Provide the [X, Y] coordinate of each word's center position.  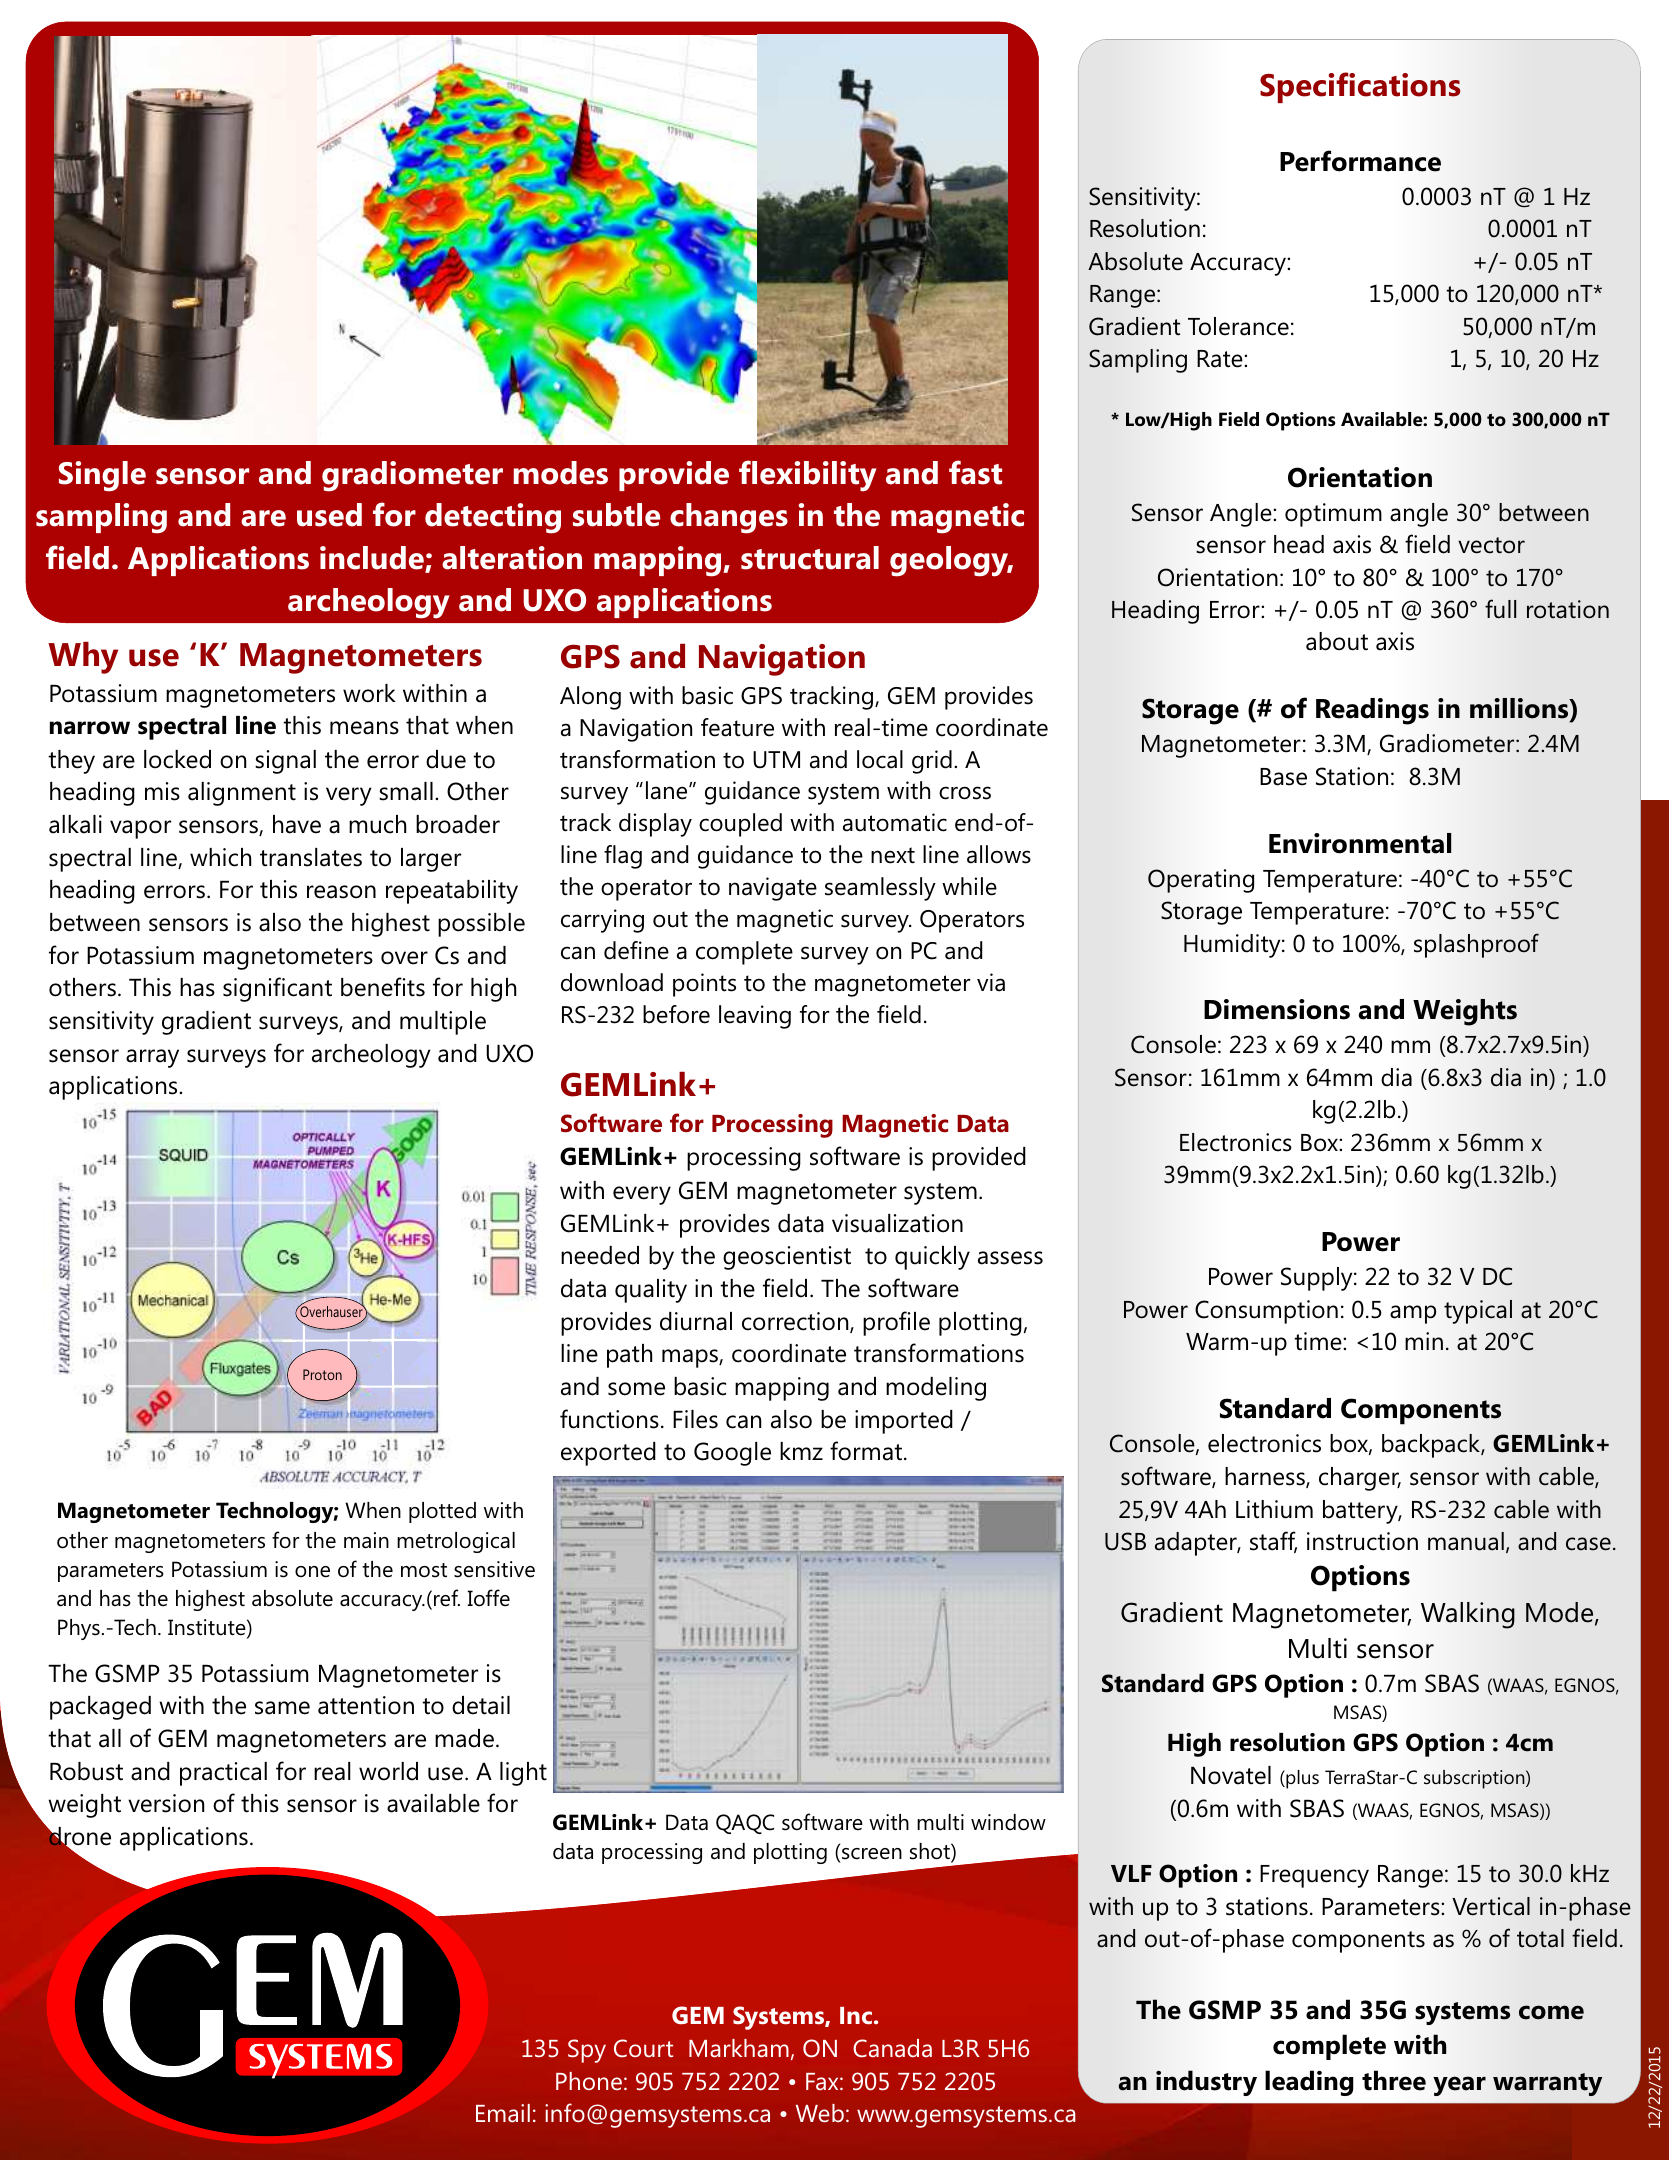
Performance [1360, 161]
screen [871, 1855]
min [1424, 1341]
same [282, 1708]
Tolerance [1238, 326]
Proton [322, 1374]
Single [102, 476]
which [220, 857]
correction [796, 1322]
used [329, 515]
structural [810, 558]
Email [503, 2113]
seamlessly [880, 889]
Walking [1468, 1615]
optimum [1333, 515]
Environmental [1360, 843]
